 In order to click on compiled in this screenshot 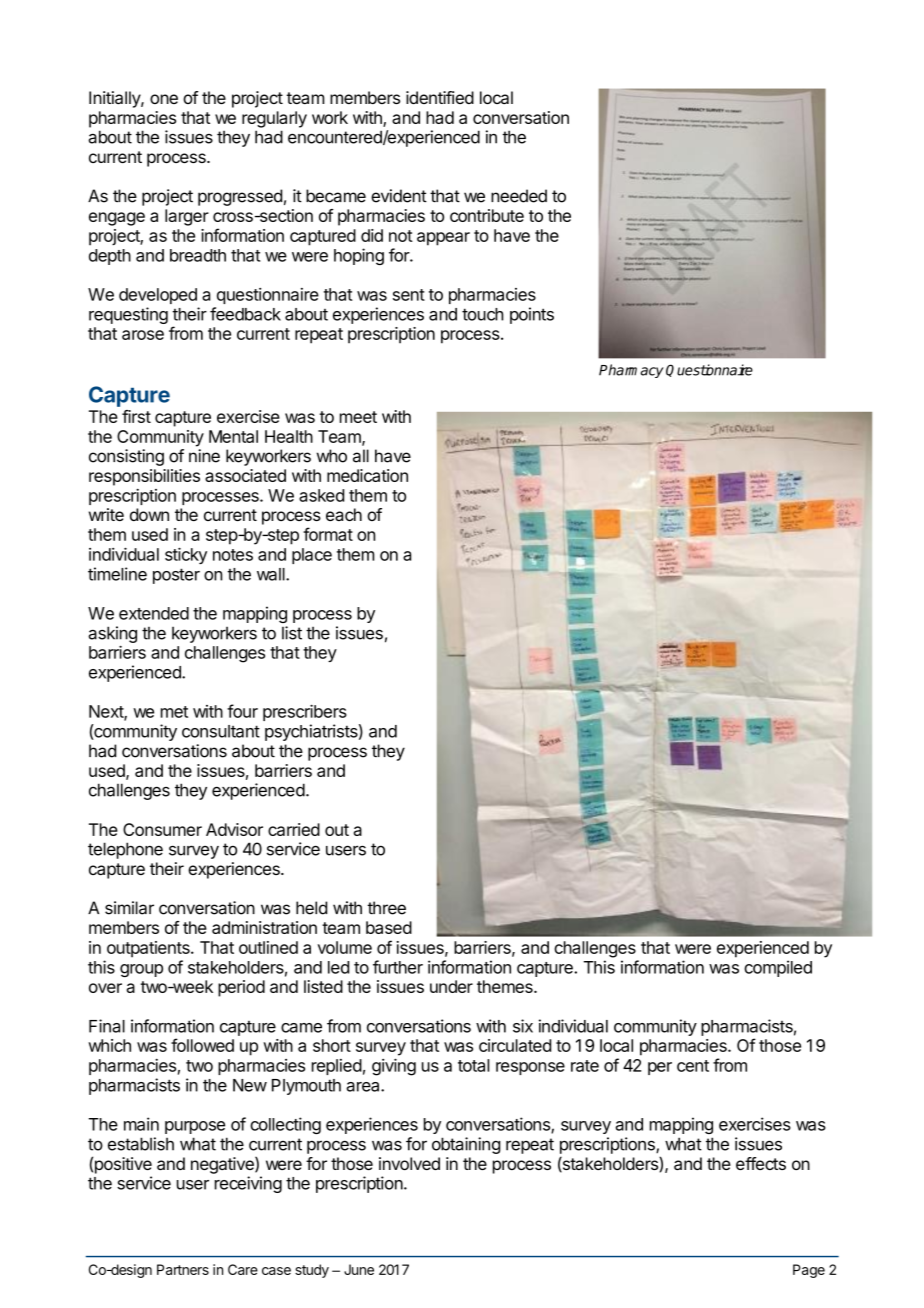, I will do `click(778, 968)`.
